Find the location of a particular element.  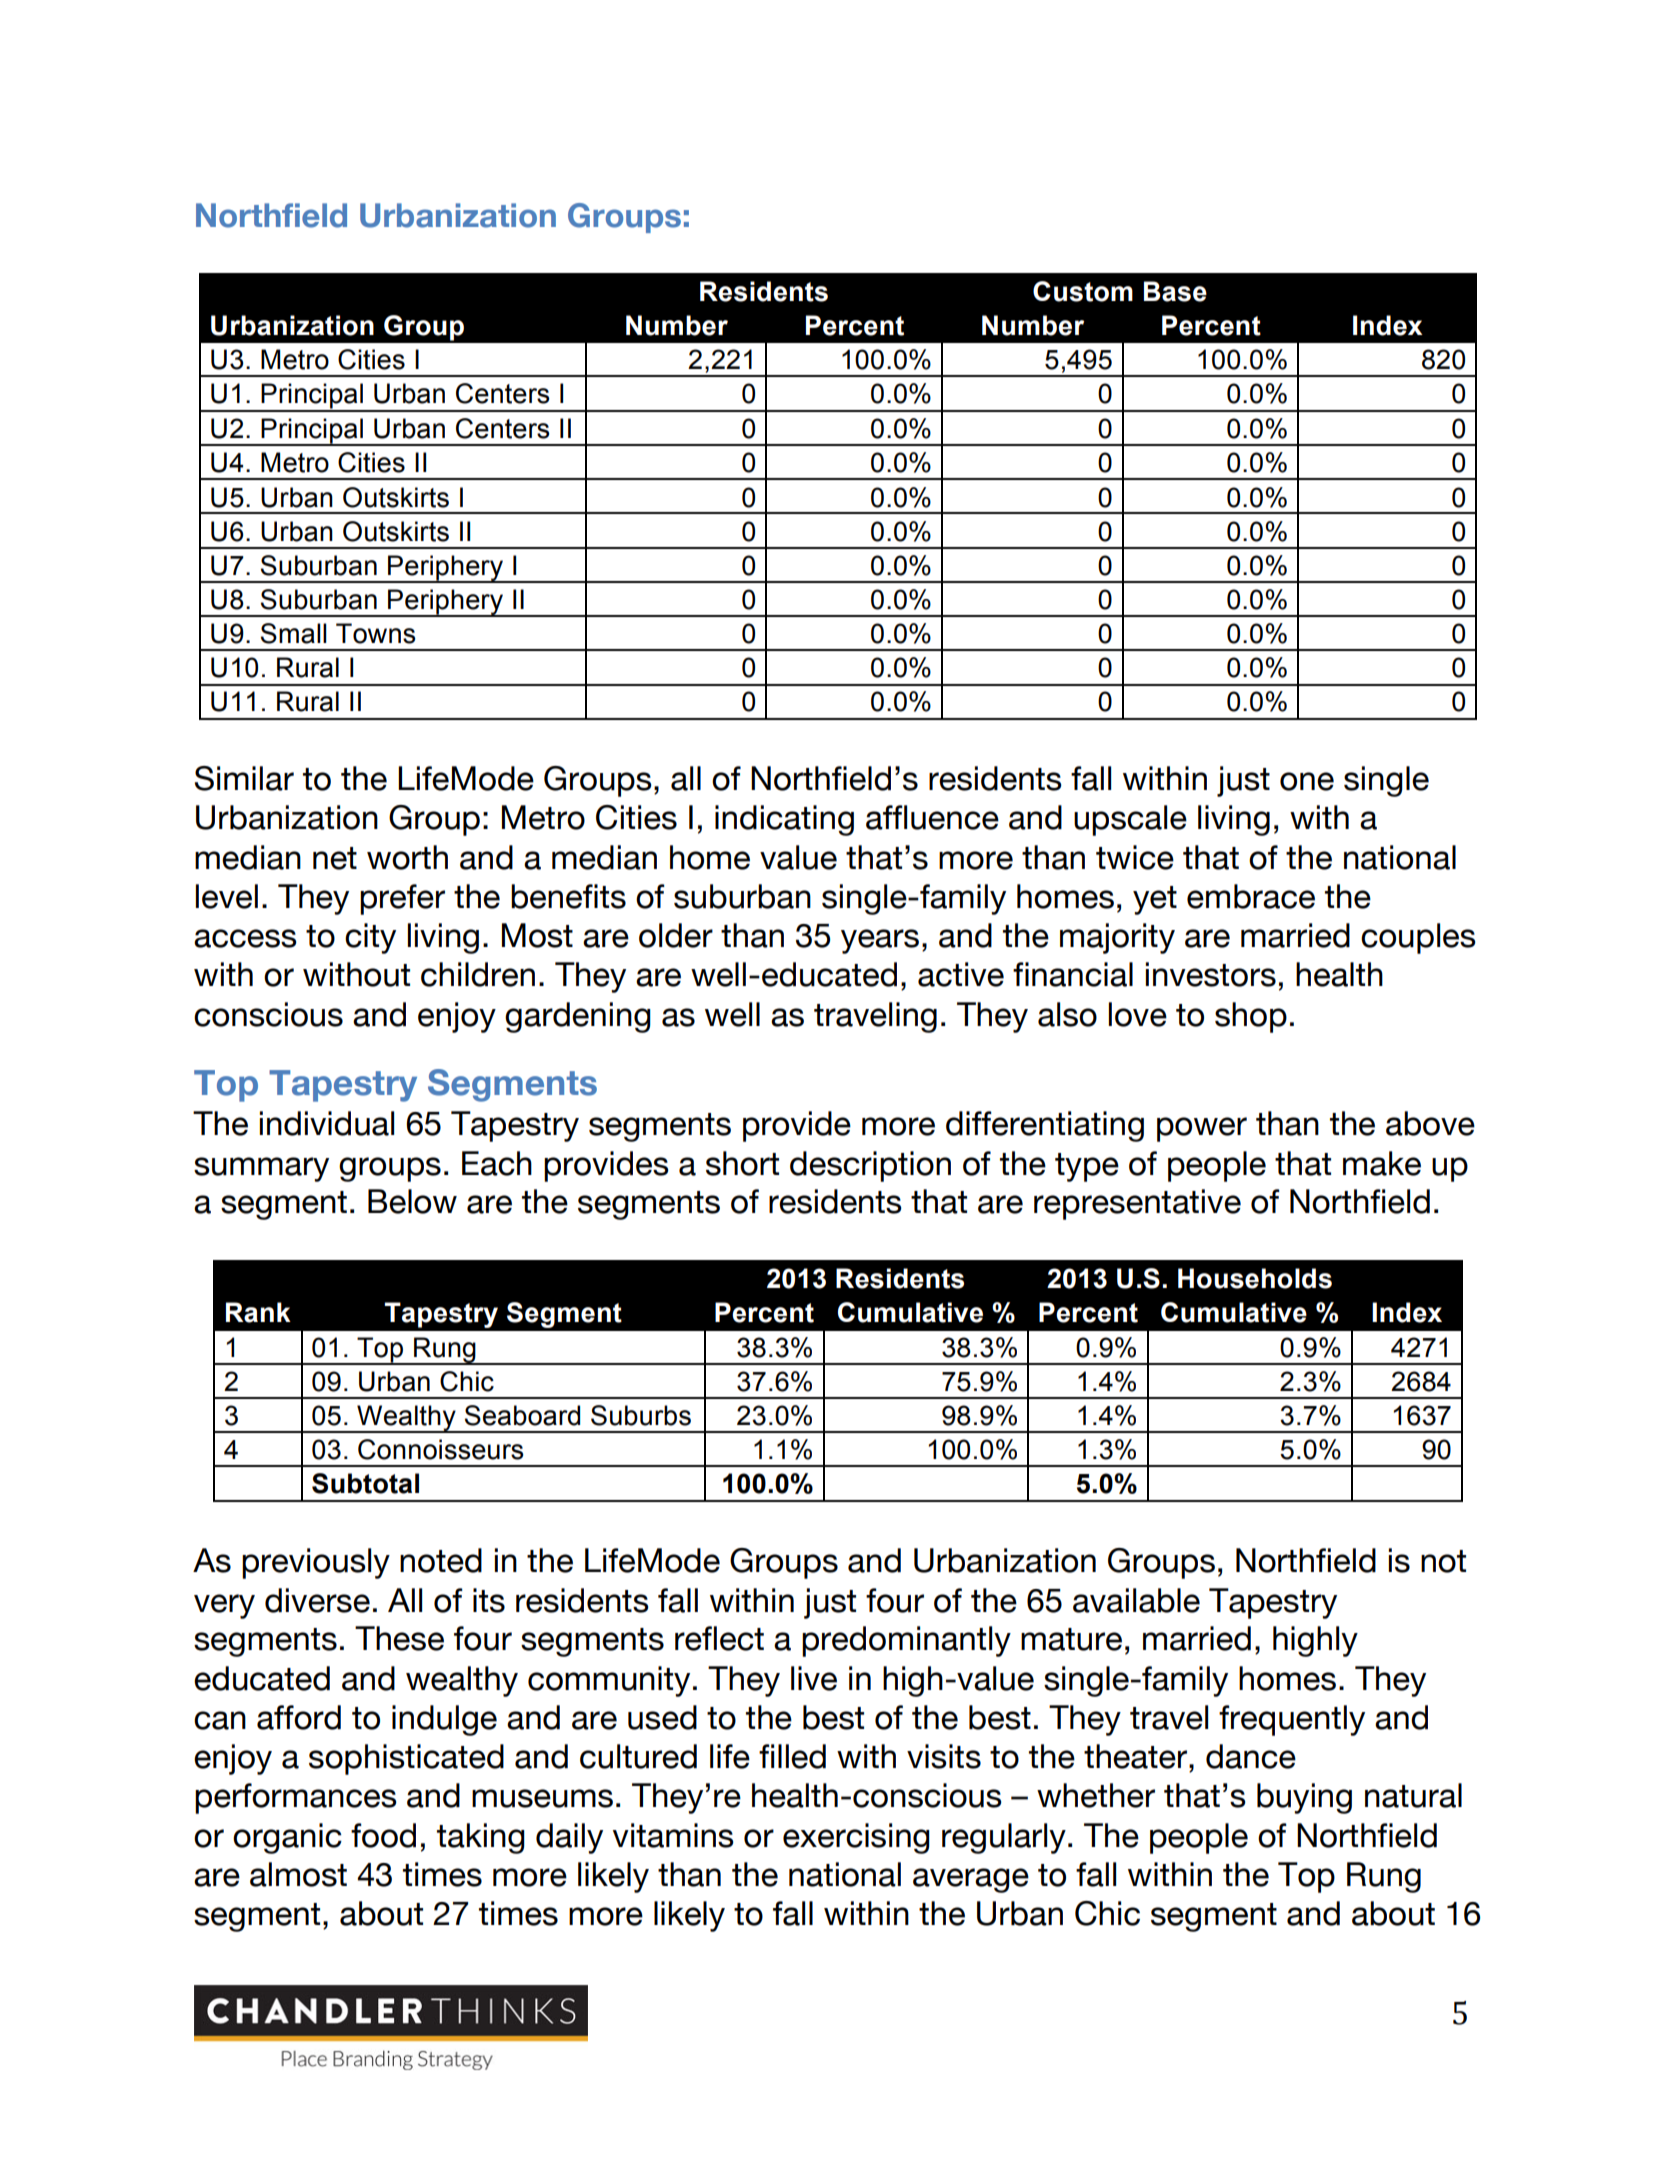

Small is located at coordinates (294, 633).
